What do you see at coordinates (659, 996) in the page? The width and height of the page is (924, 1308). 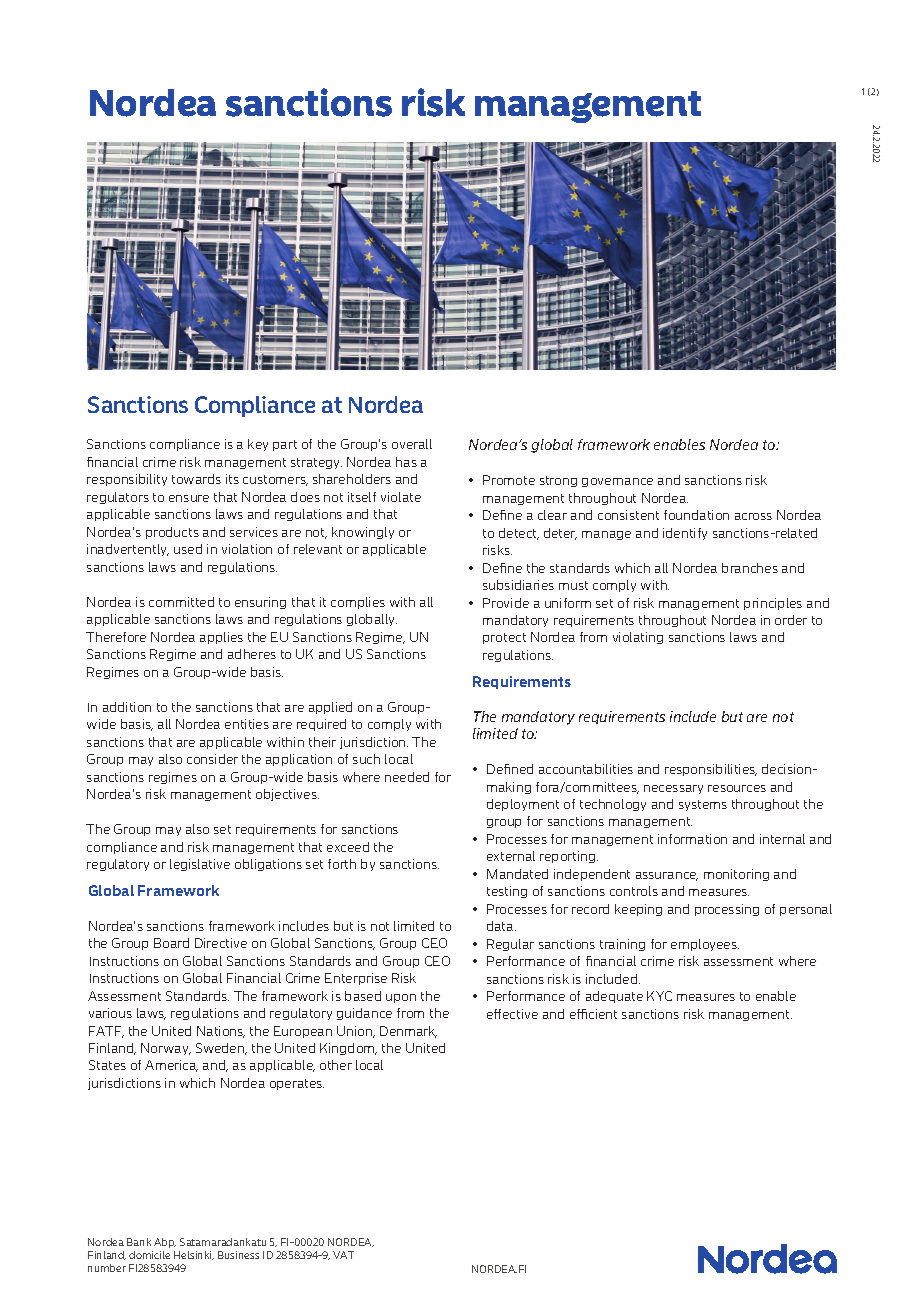 I see `KYC` at bounding box center [659, 996].
